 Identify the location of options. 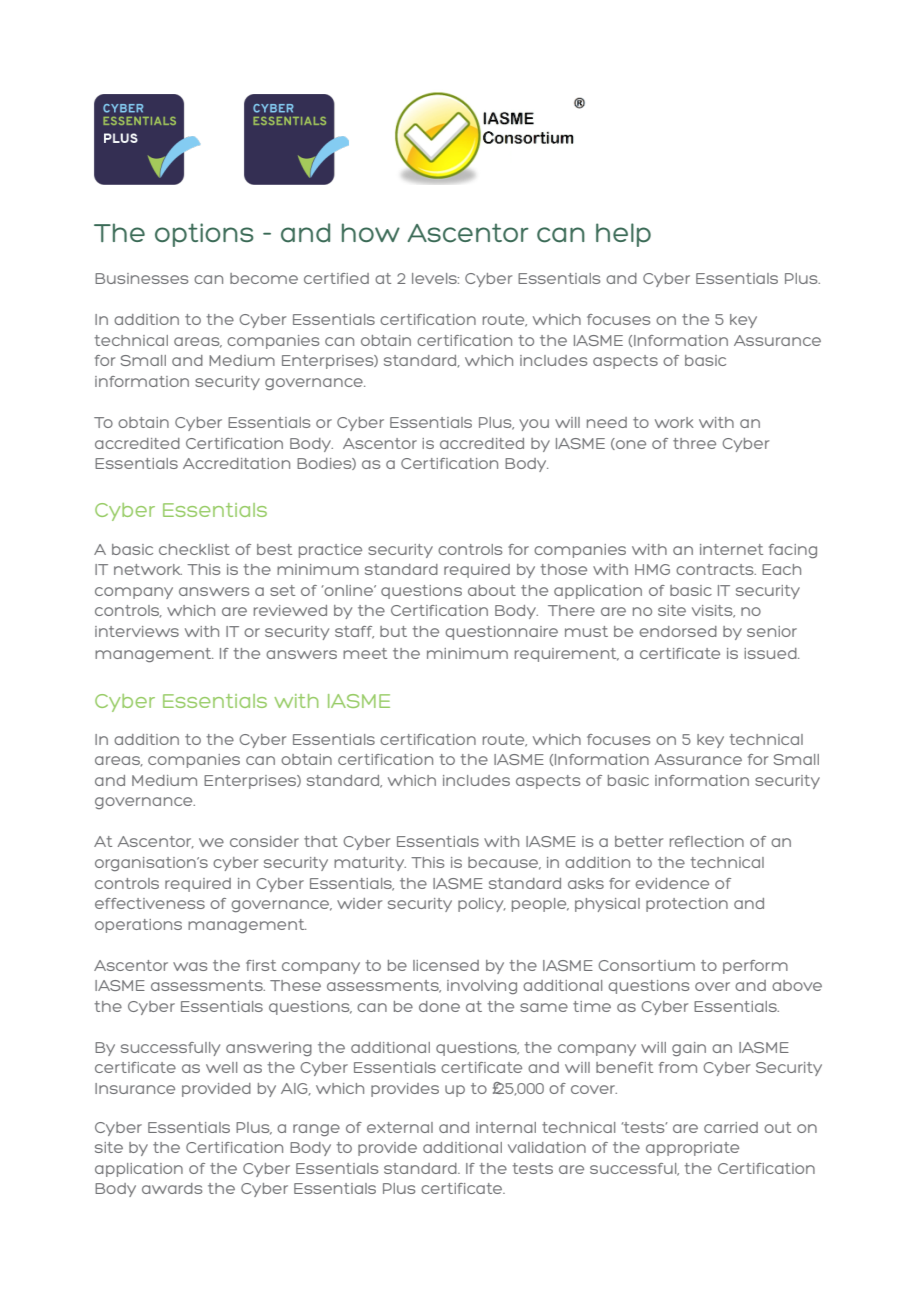
(204, 235).
